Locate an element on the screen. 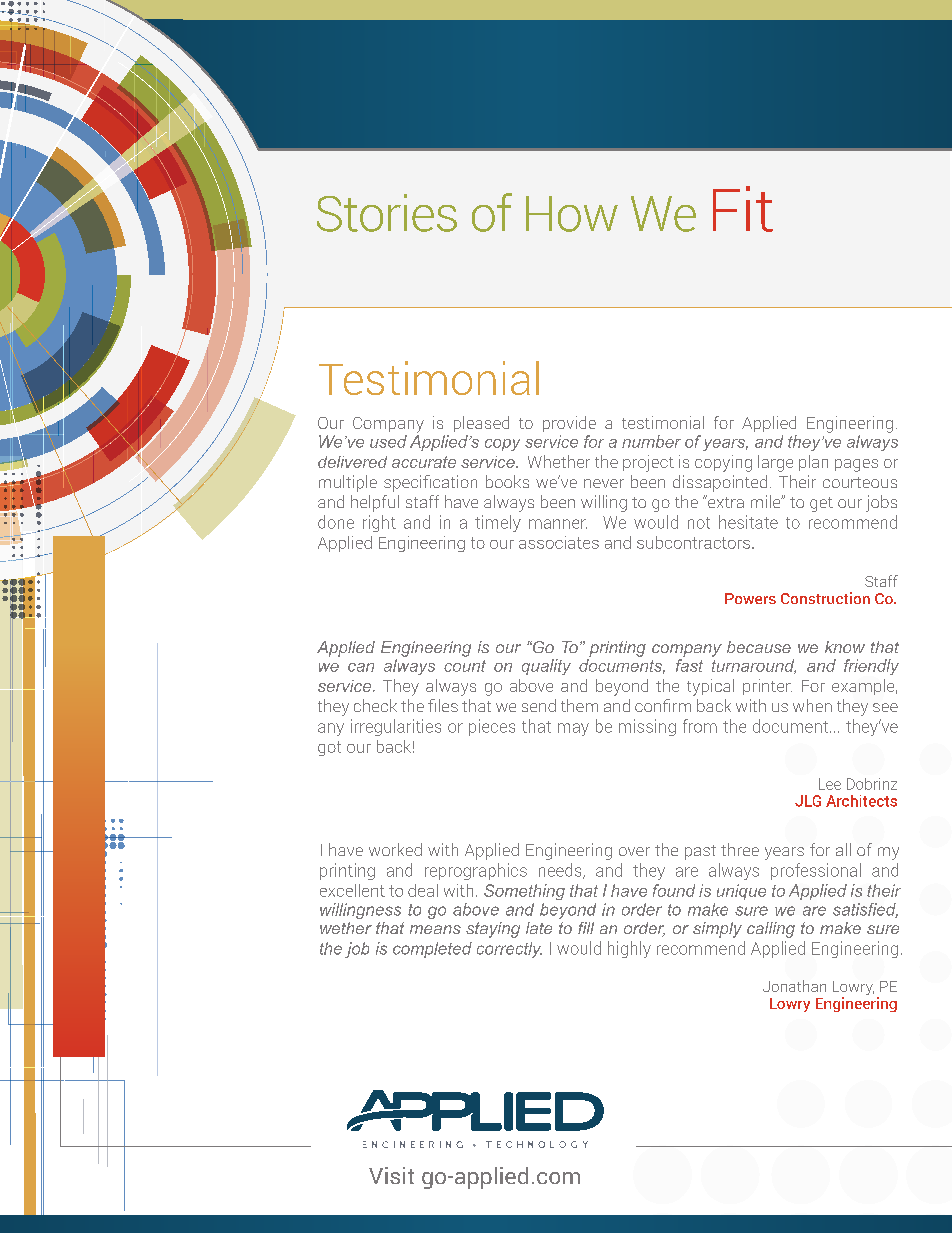 The width and height of the screenshot is (952, 1233). when is located at coordinates (812, 705).
